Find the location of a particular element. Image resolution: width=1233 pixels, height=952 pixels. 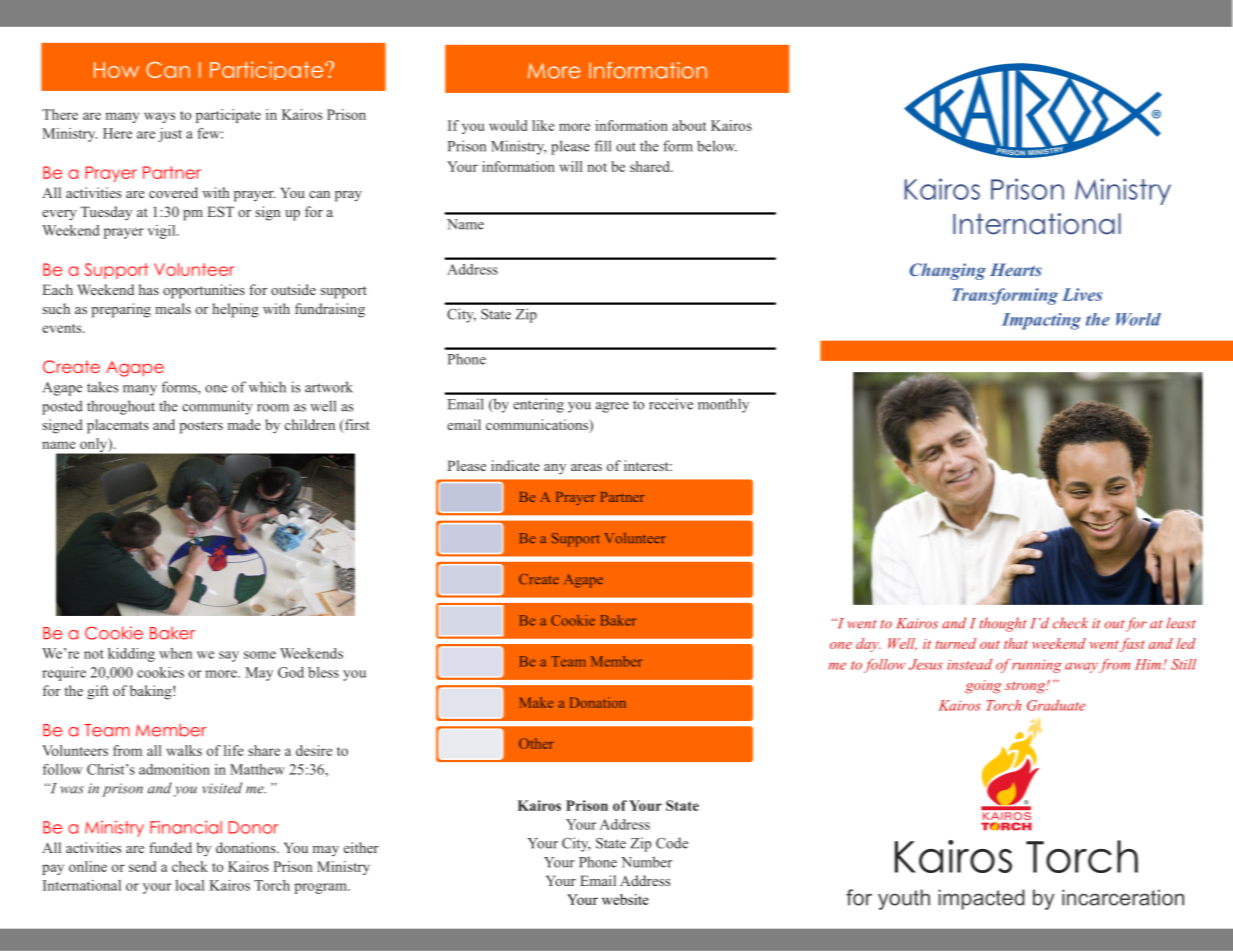

below is located at coordinates (717, 146).
